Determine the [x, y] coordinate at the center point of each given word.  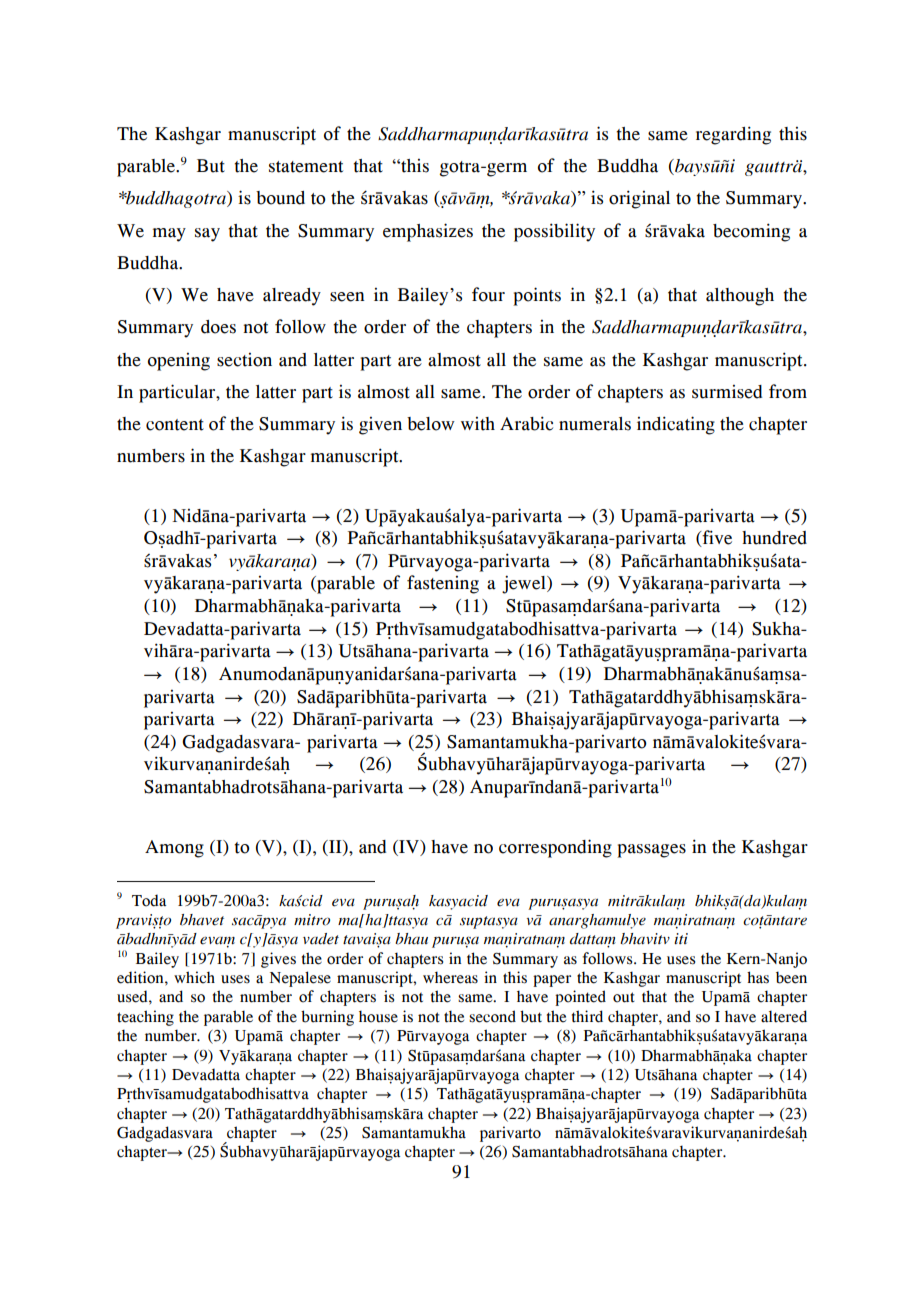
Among [174, 849]
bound [280, 198]
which [194, 977]
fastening [443, 584]
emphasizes [428, 232]
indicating [676, 425]
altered [784, 1016]
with [478, 424]
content [175, 425]
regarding [733, 135]
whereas [450, 977]
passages [651, 851]
